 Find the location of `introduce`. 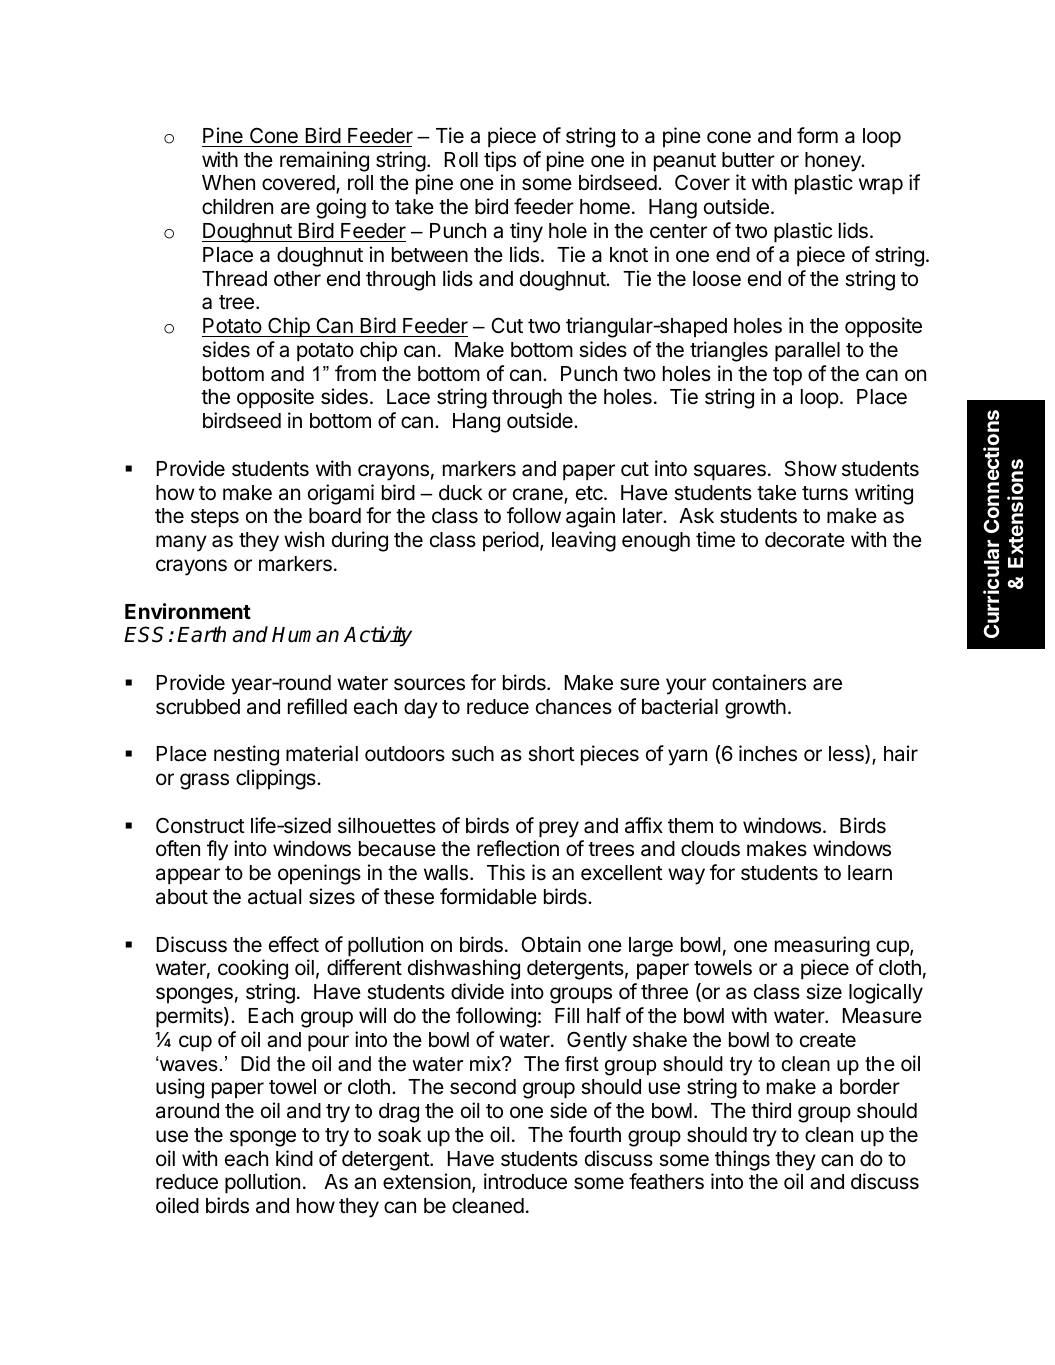

introduce is located at coordinates (525, 1181).
